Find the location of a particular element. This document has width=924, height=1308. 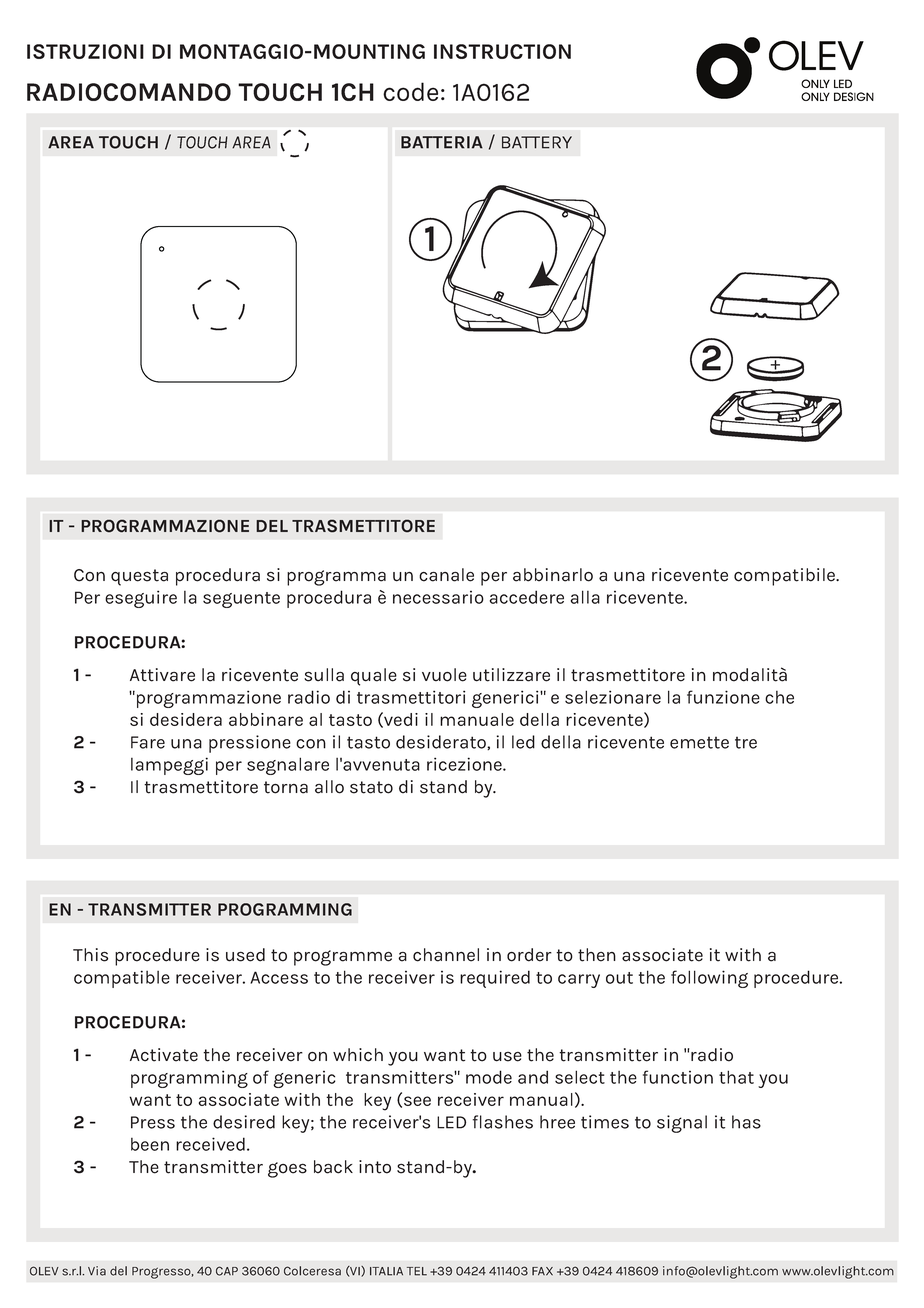

alla is located at coordinates (585, 597).
